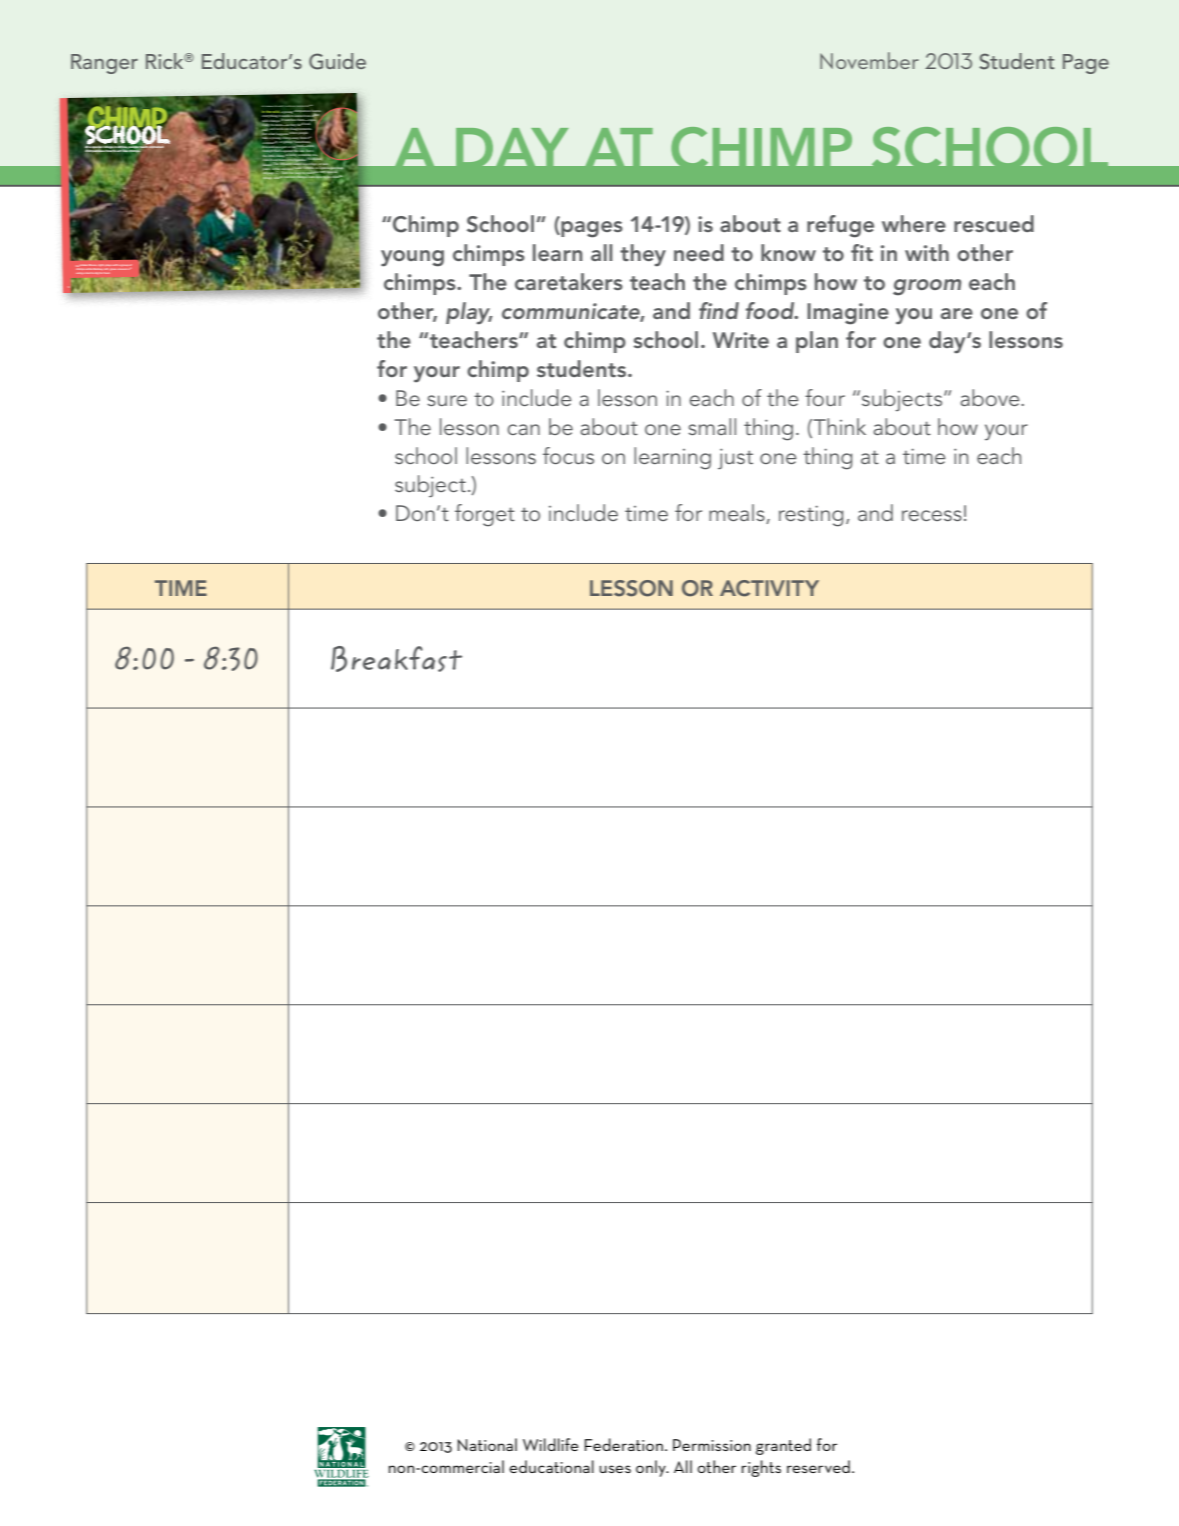  Describe the element at coordinates (818, 1466) in the screenshot. I see `reserved` at that location.
